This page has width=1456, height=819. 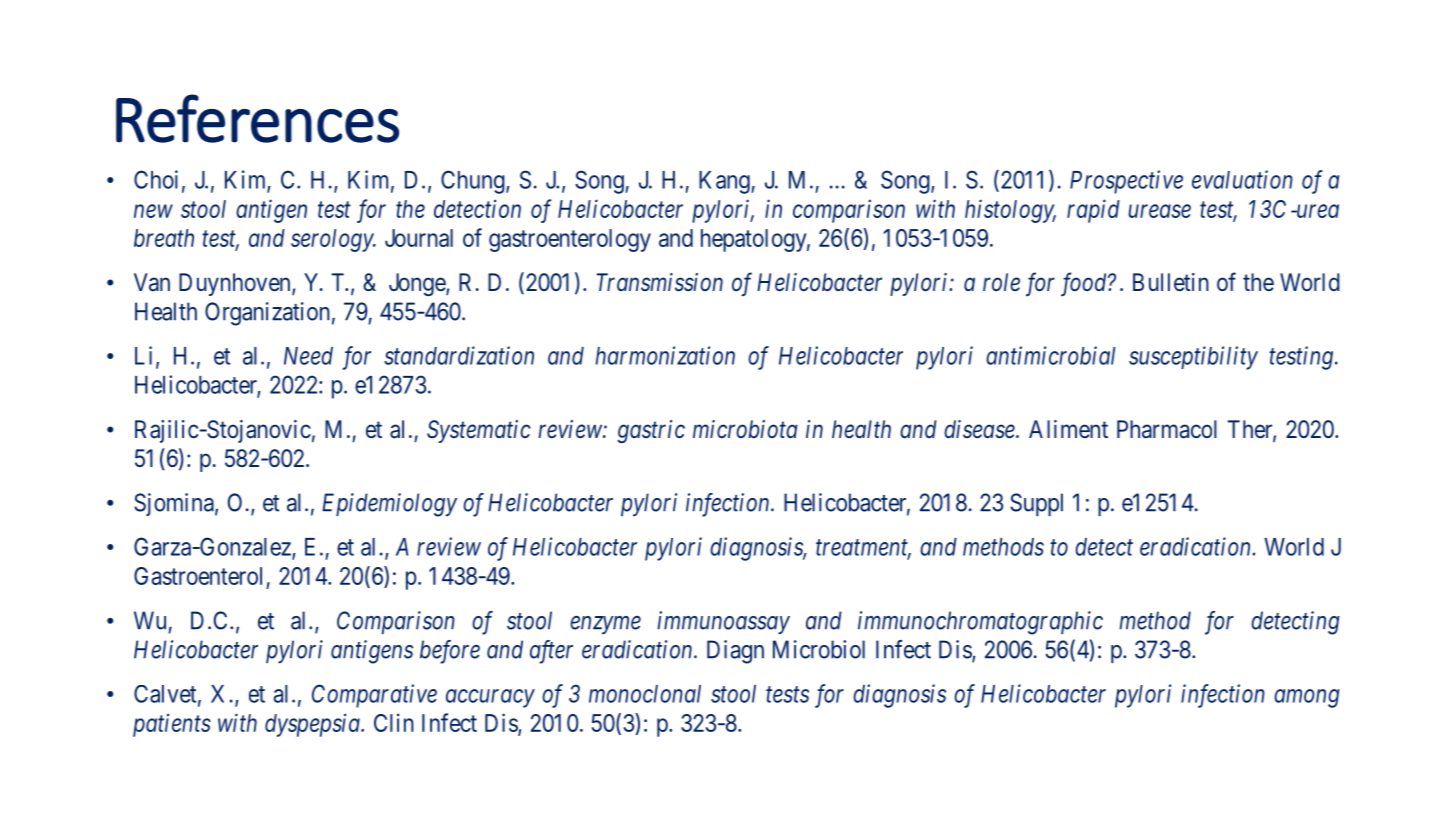 I want to click on among, so click(x=1307, y=698).
